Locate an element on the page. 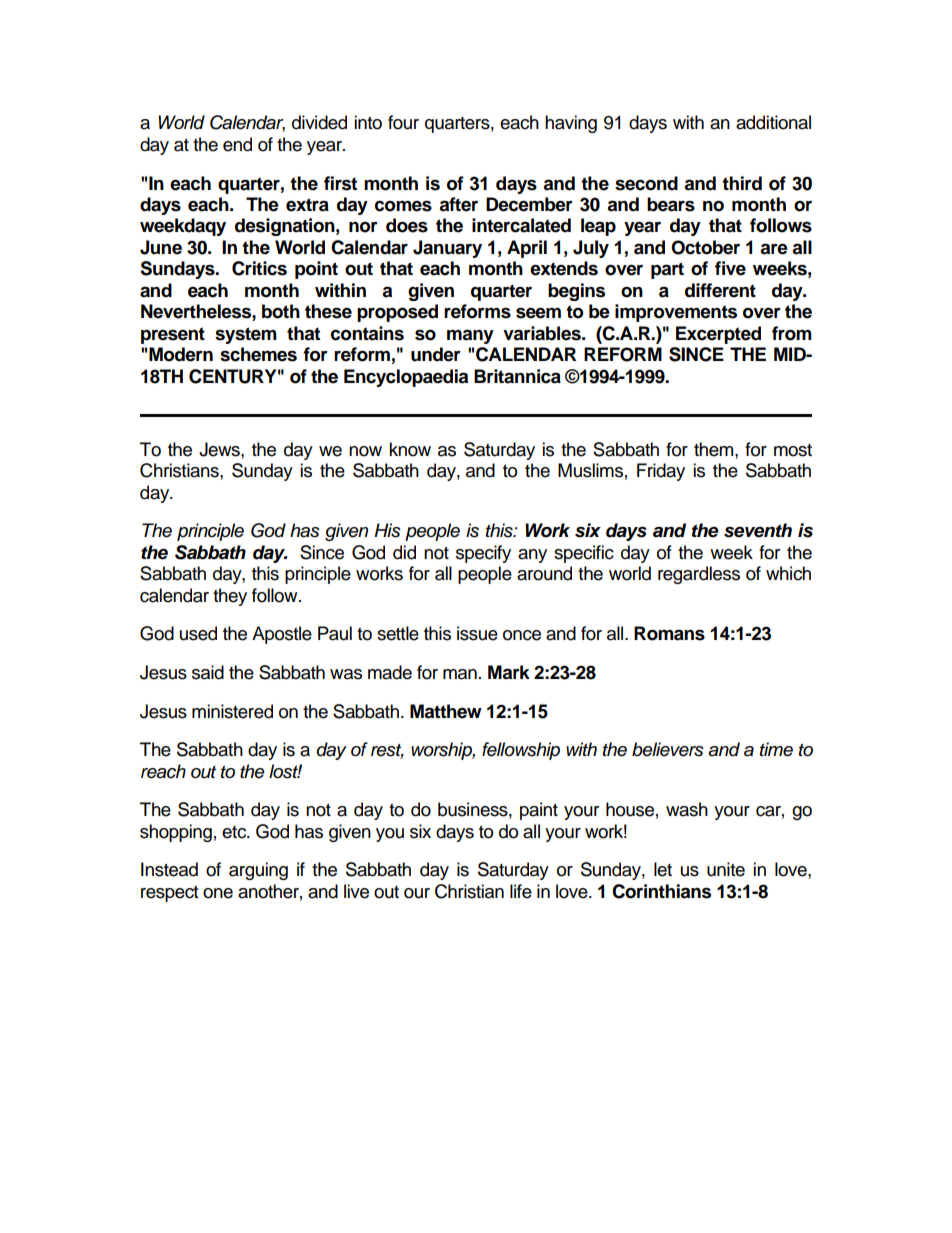  seventh is located at coordinates (758, 530).
